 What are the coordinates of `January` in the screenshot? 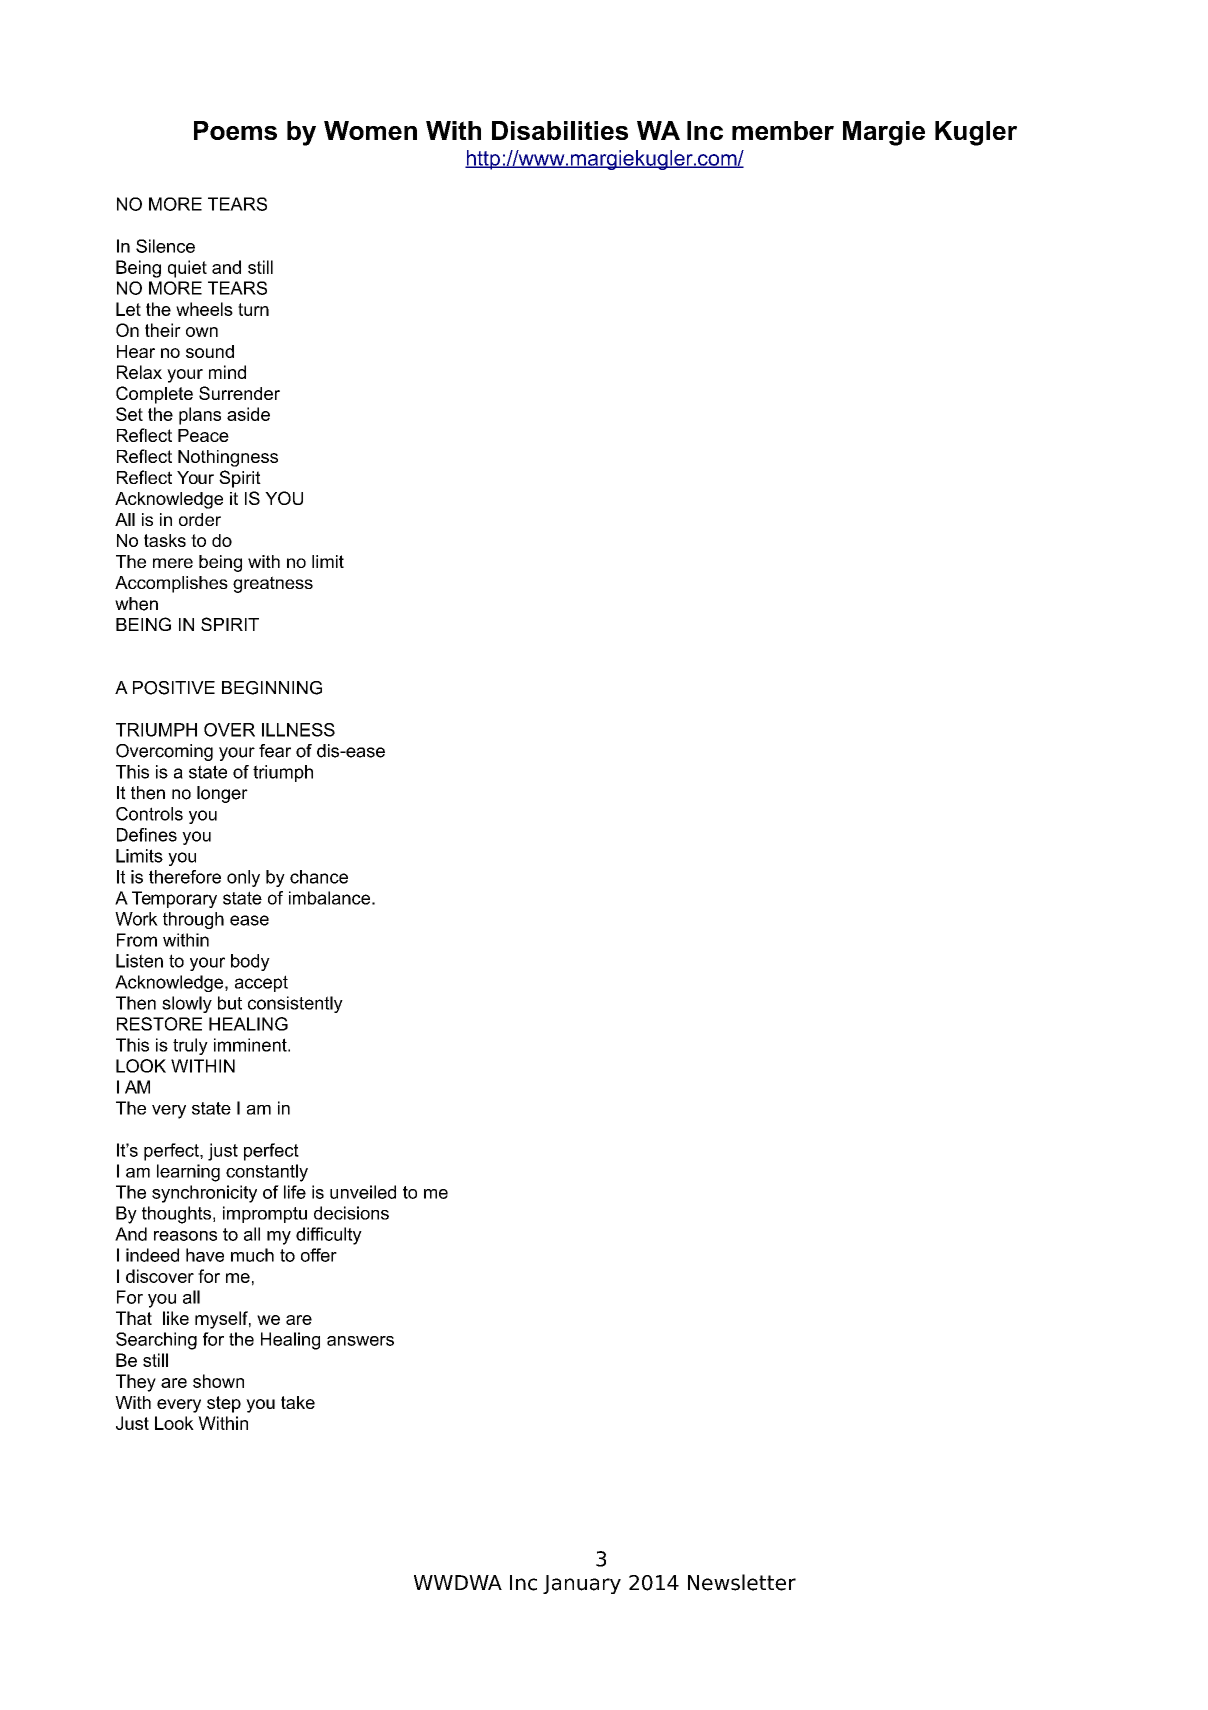 It's located at (582, 1584).
